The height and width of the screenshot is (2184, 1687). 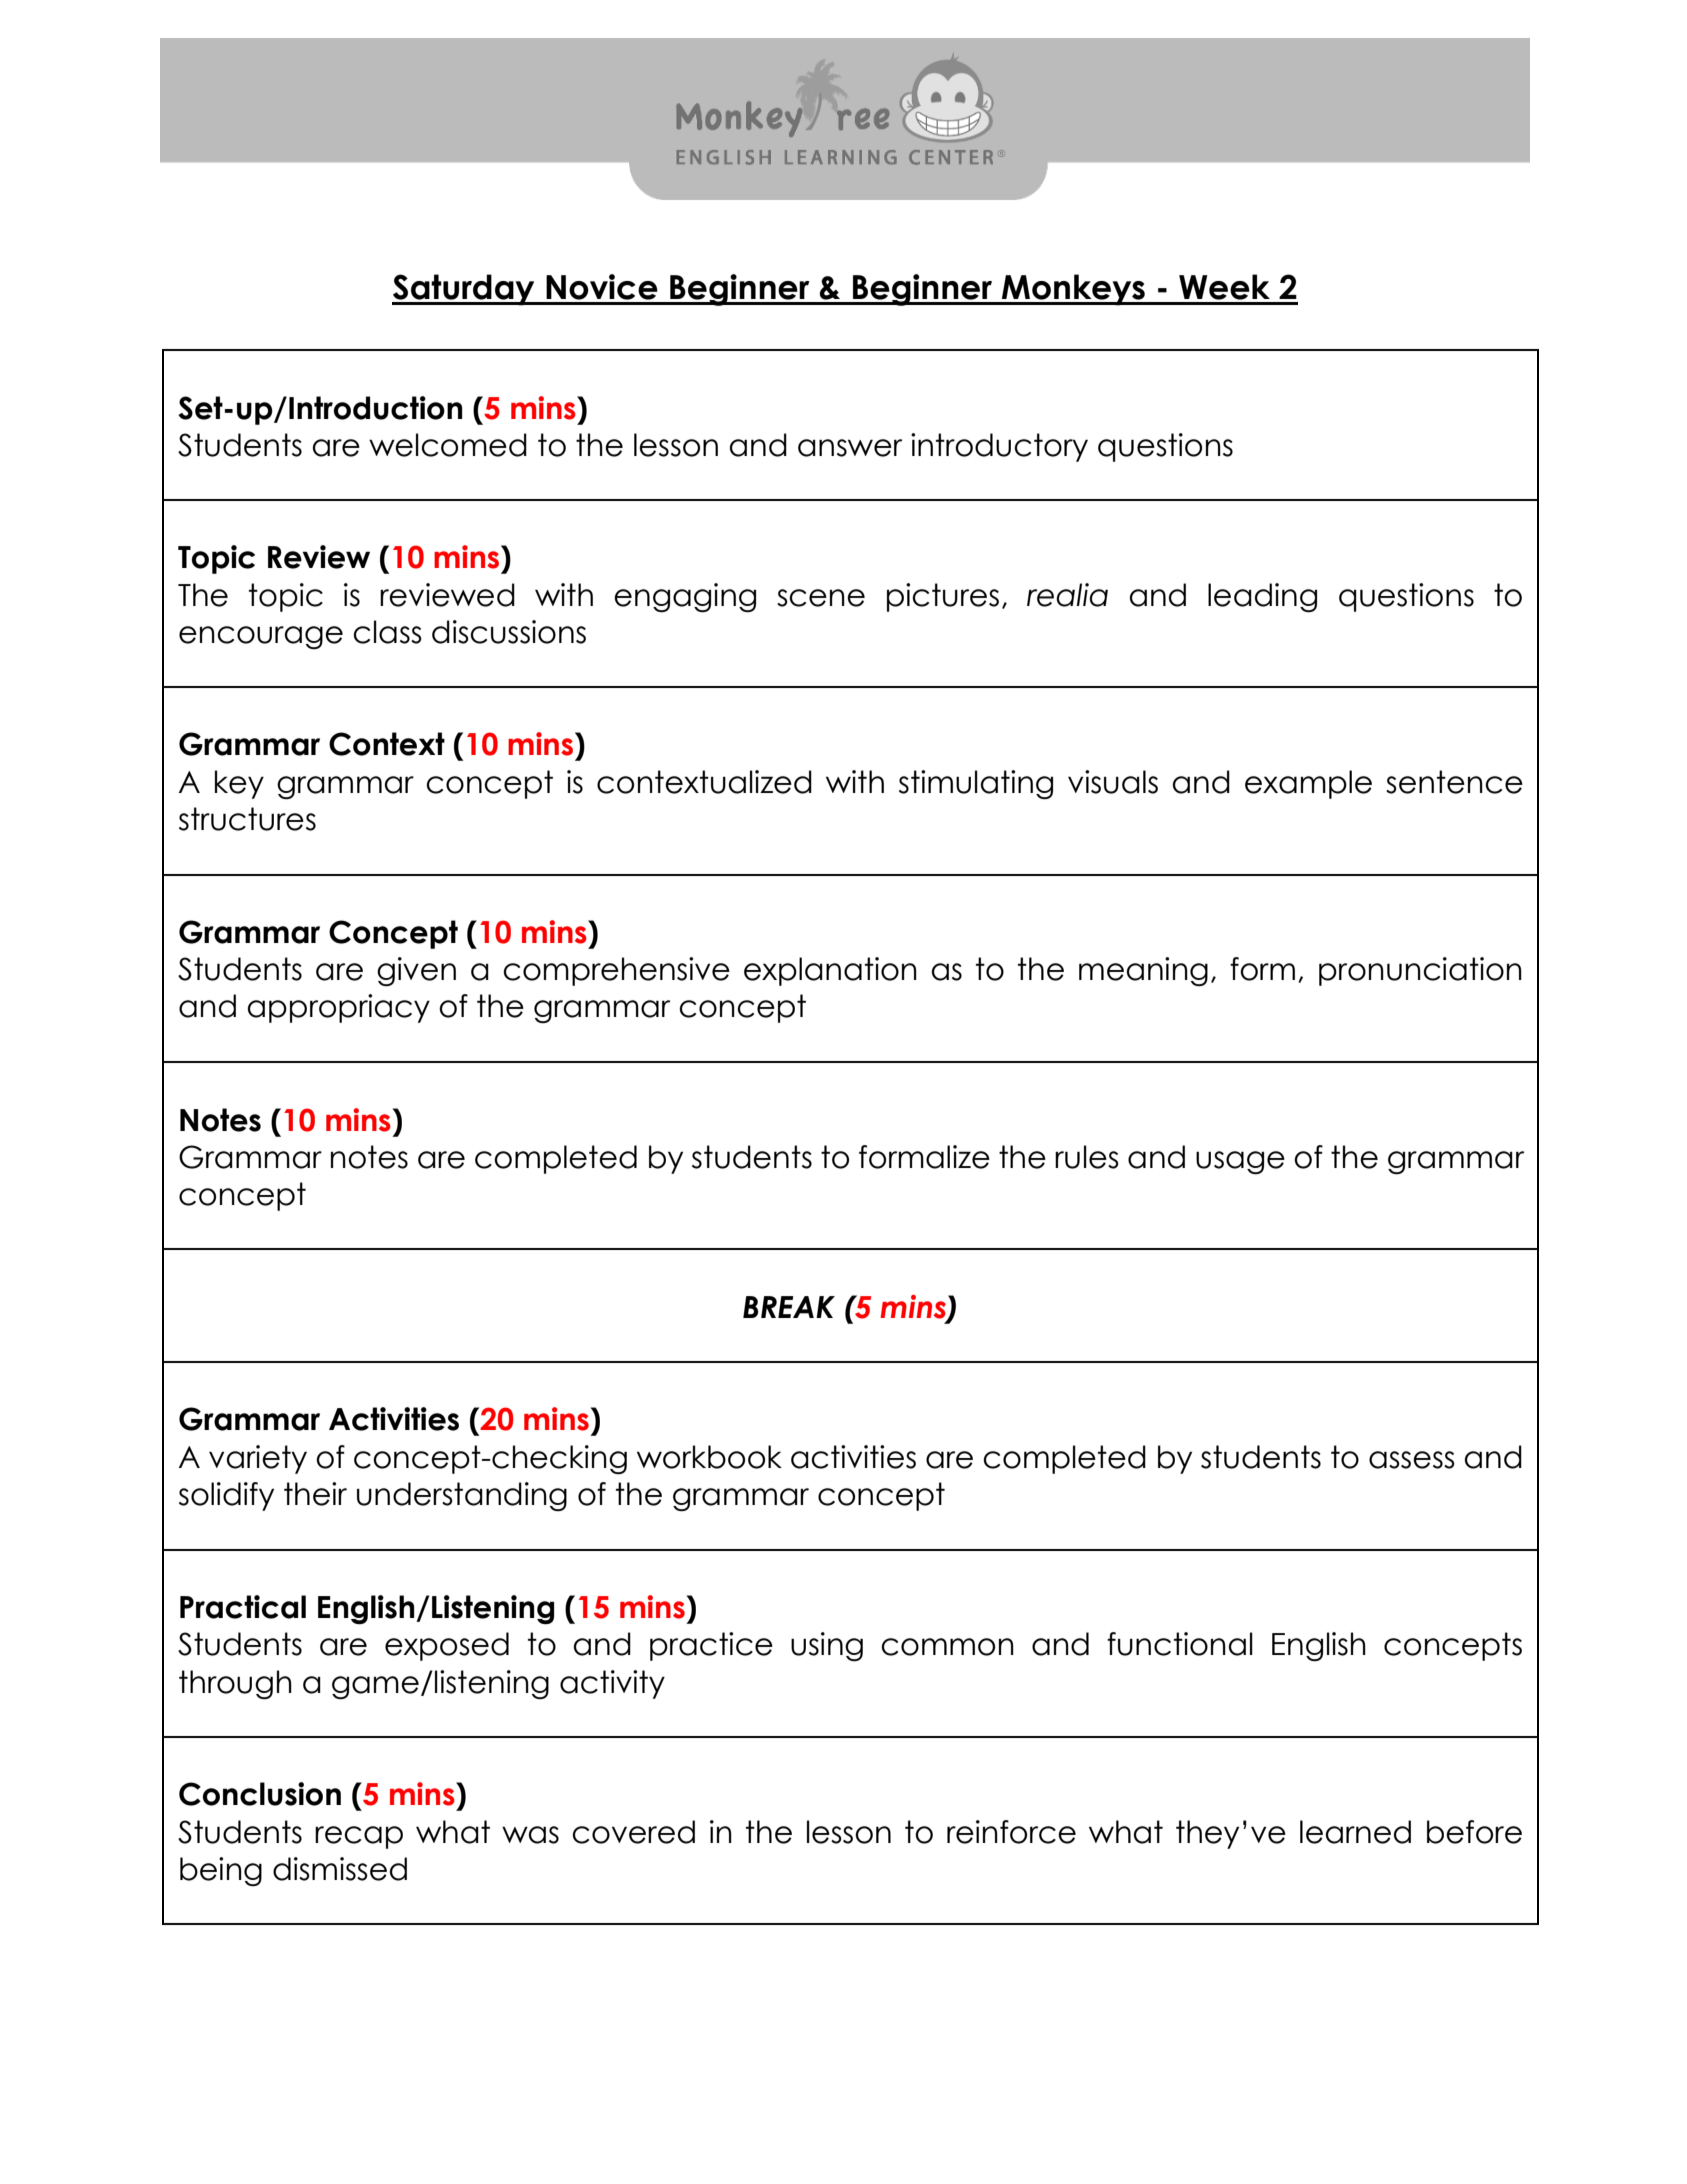 What do you see at coordinates (464, 290) in the screenshot?
I see `Saturday` at bounding box center [464, 290].
